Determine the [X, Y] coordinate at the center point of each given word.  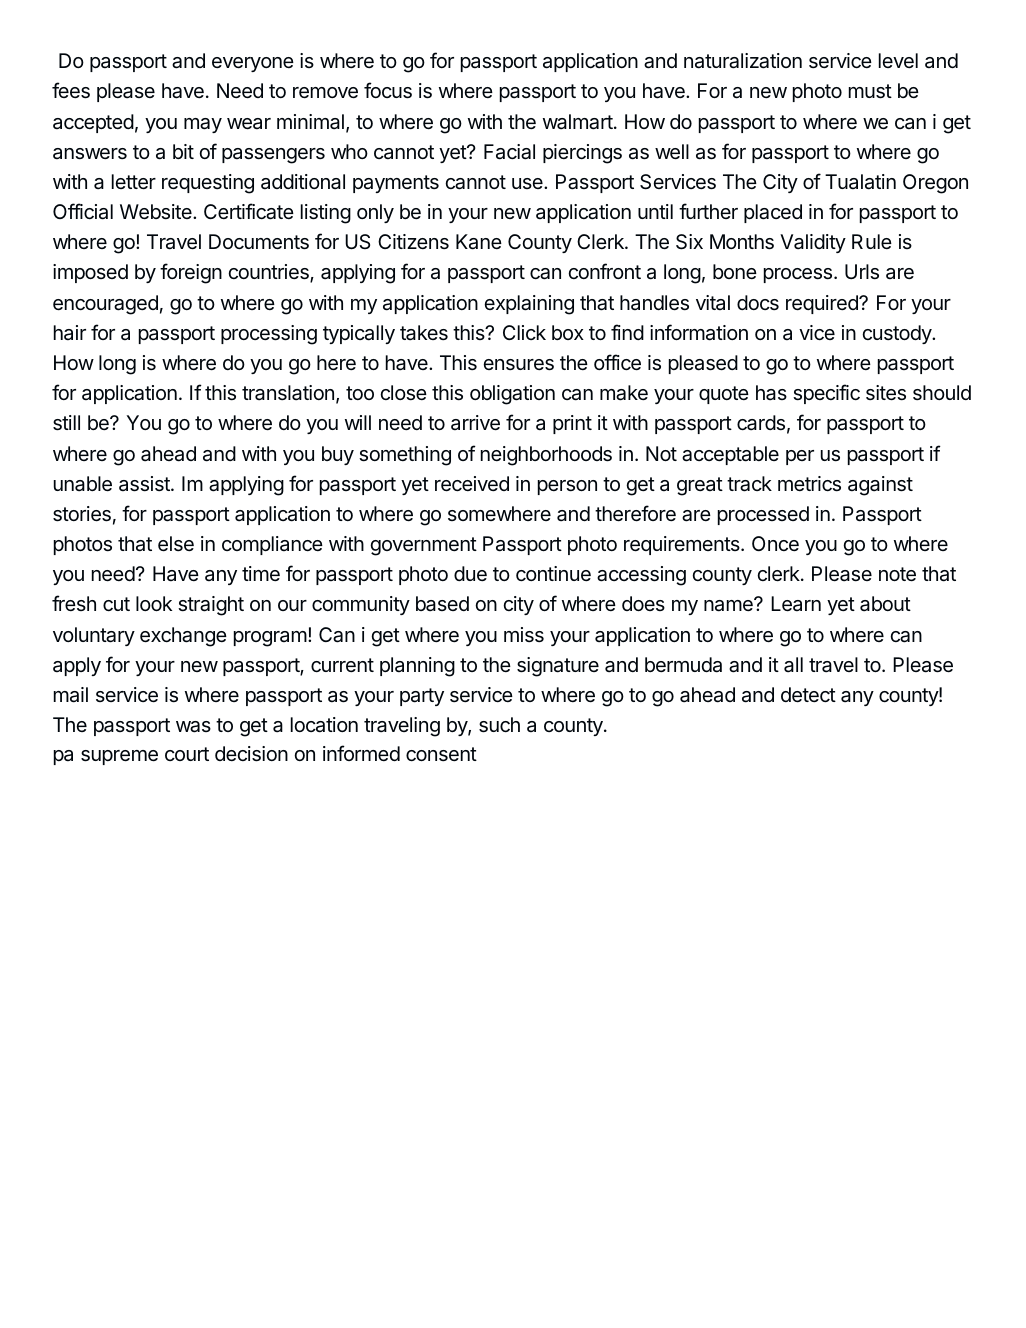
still [66, 423]
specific [826, 394]
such [499, 725]
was [193, 727]
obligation [512, 395]
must [870, 91]
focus [388, 90]
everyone [253, 64]
